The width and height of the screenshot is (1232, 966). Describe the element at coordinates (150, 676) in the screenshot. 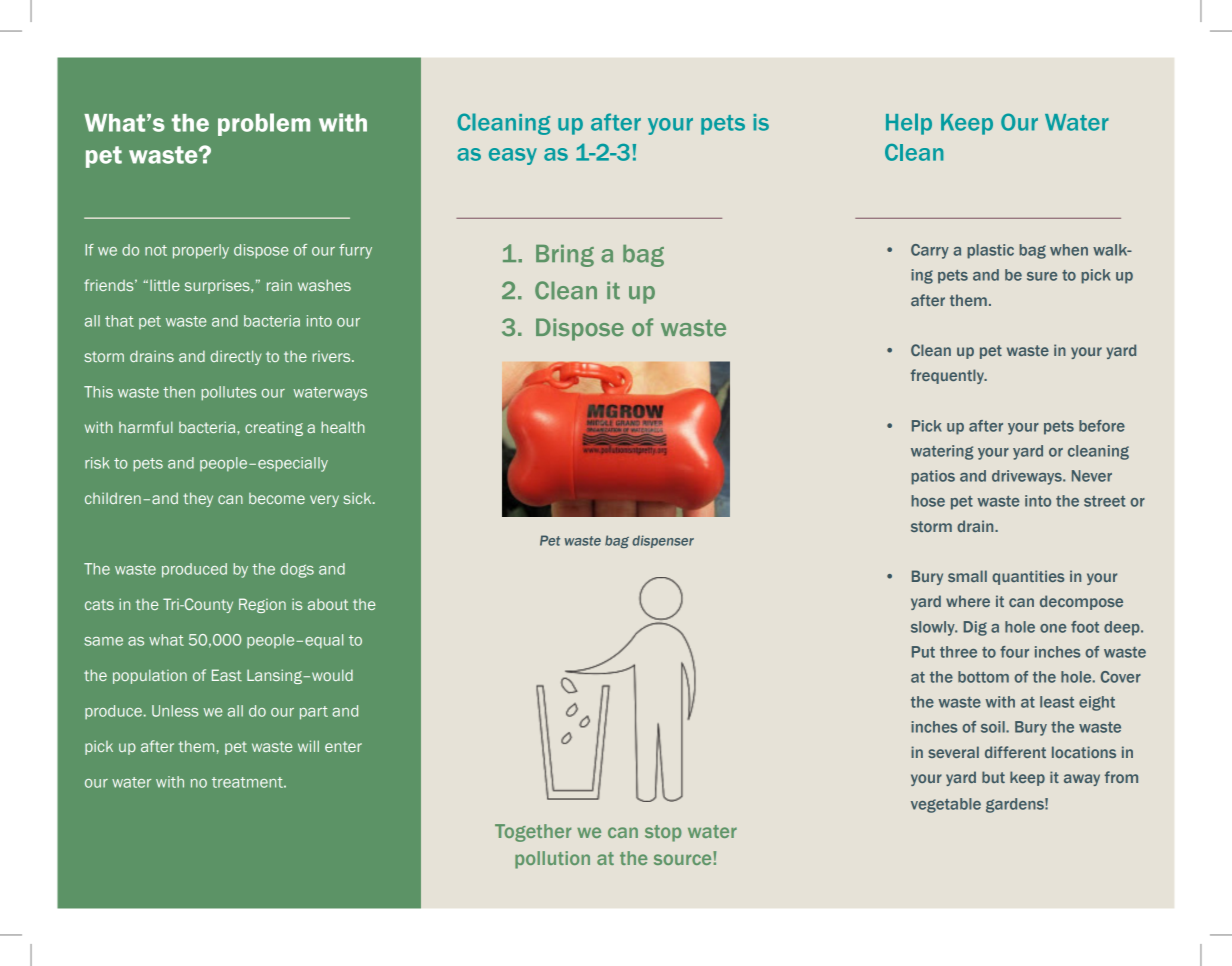

I see `population` at that location.
